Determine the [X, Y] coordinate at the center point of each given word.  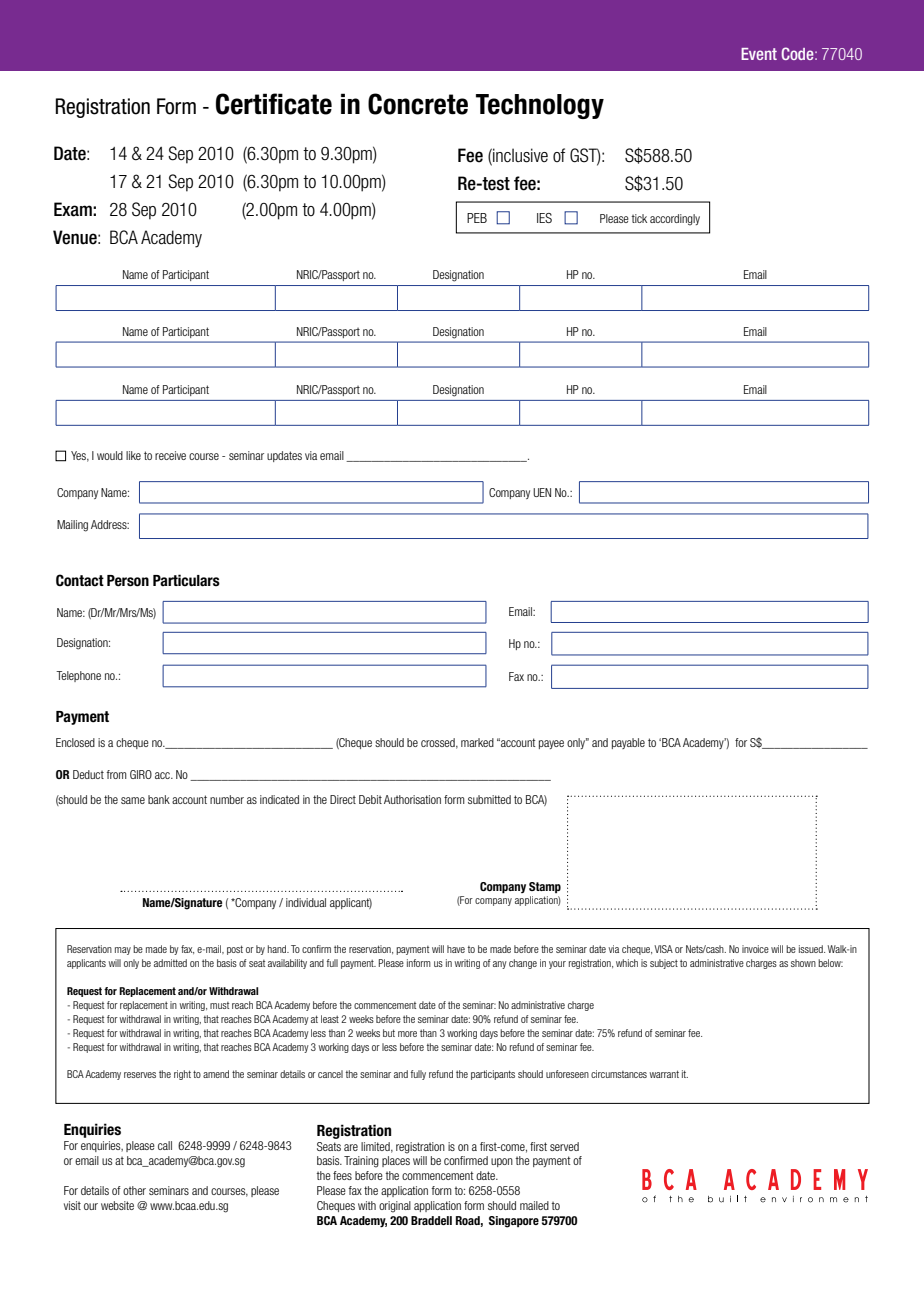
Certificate [274, 104]
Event [759, 54]
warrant [664, 1074]
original [395, 1207]
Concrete [418, 104]
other [134, 1190]
